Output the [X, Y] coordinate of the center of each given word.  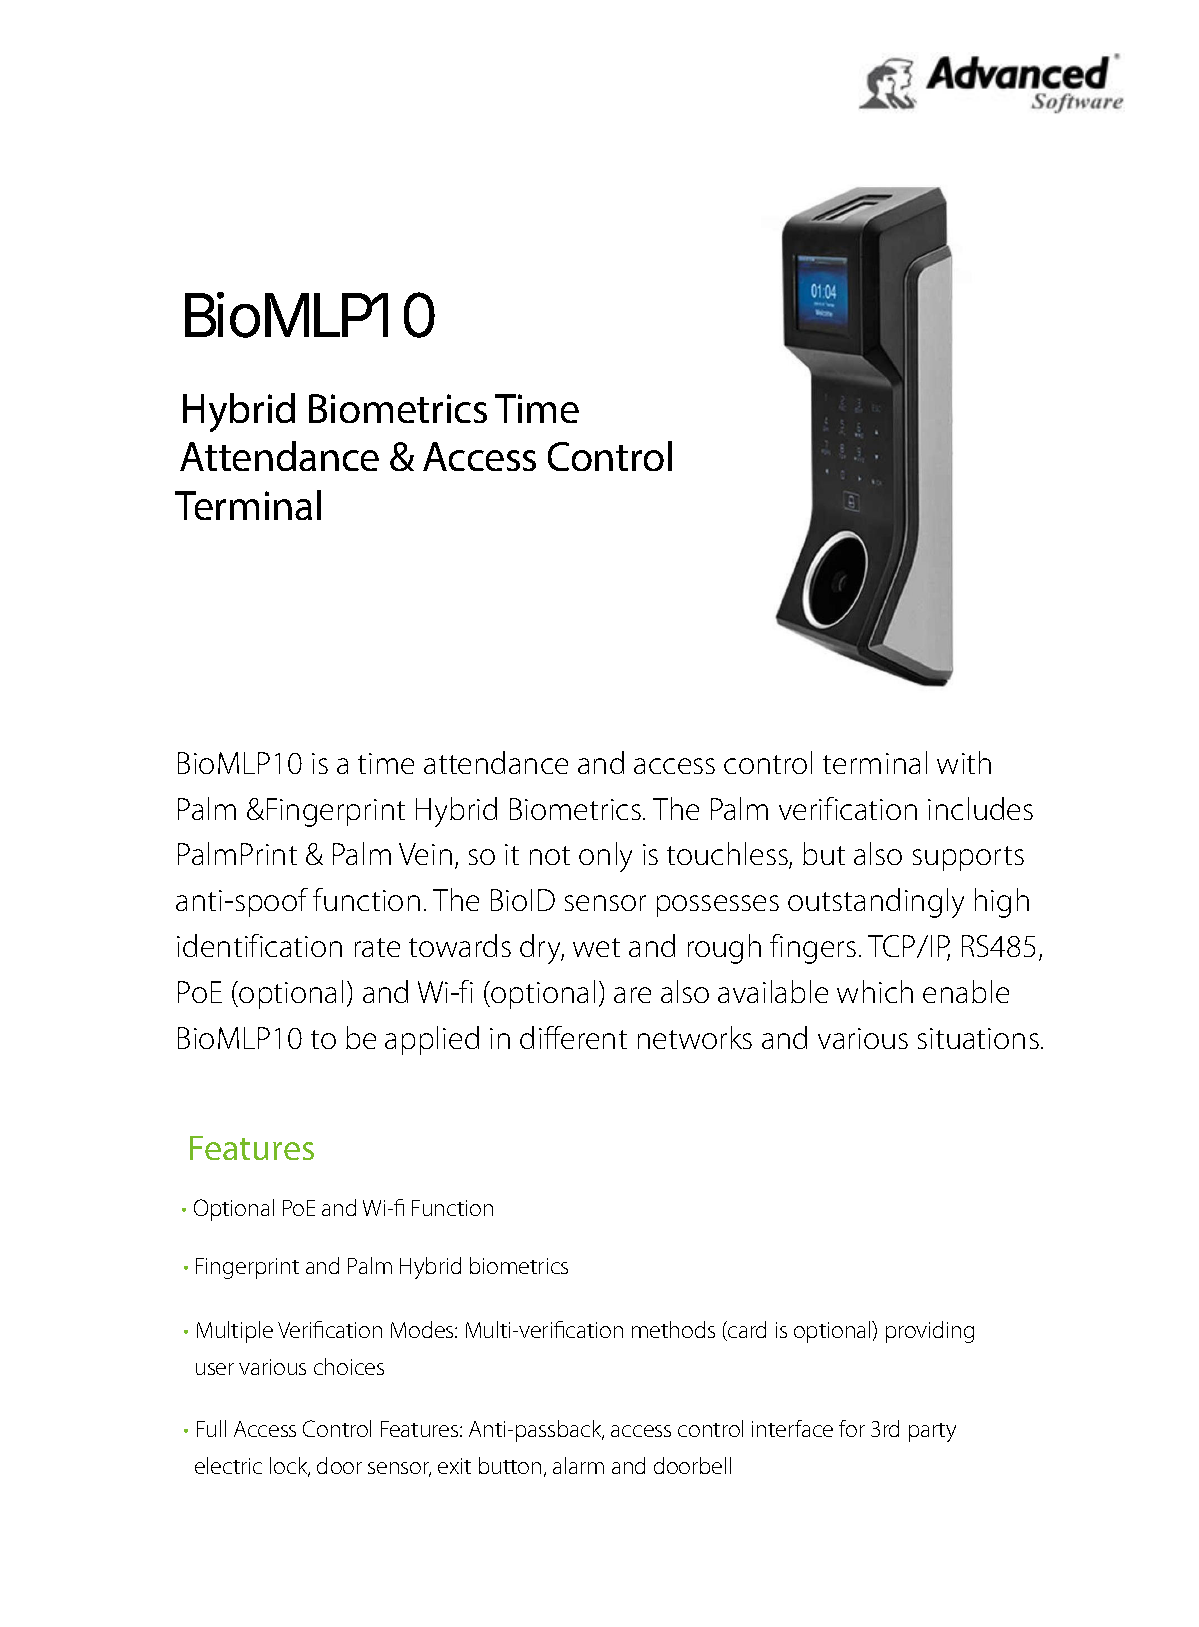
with [964, 762]
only [605, 857]
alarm [578, 1465]
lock [290, 1467]
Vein [425, 854]
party [932, 1432]
